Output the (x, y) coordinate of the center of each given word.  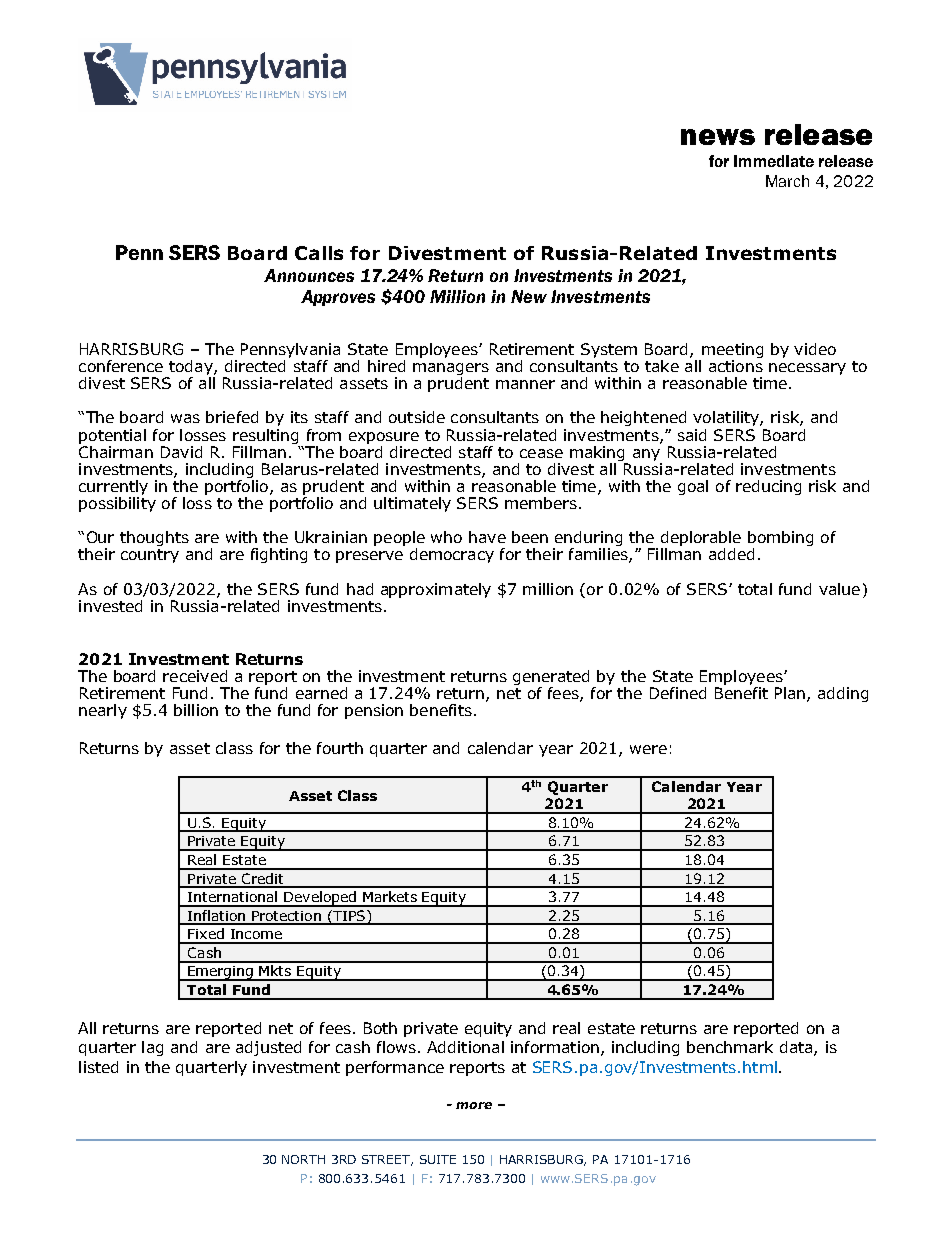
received (195, 676)
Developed (320, 899)
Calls (319, 253)
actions (736, 366)
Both (380, 1028)
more (474, 1105)
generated (551, 679)
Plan (790, 693)
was (185, 418)
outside (417, 417)
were (648, 749)
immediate (774, 161)
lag (152, 1048)
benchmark (730, 1047)
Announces (309, 275)
